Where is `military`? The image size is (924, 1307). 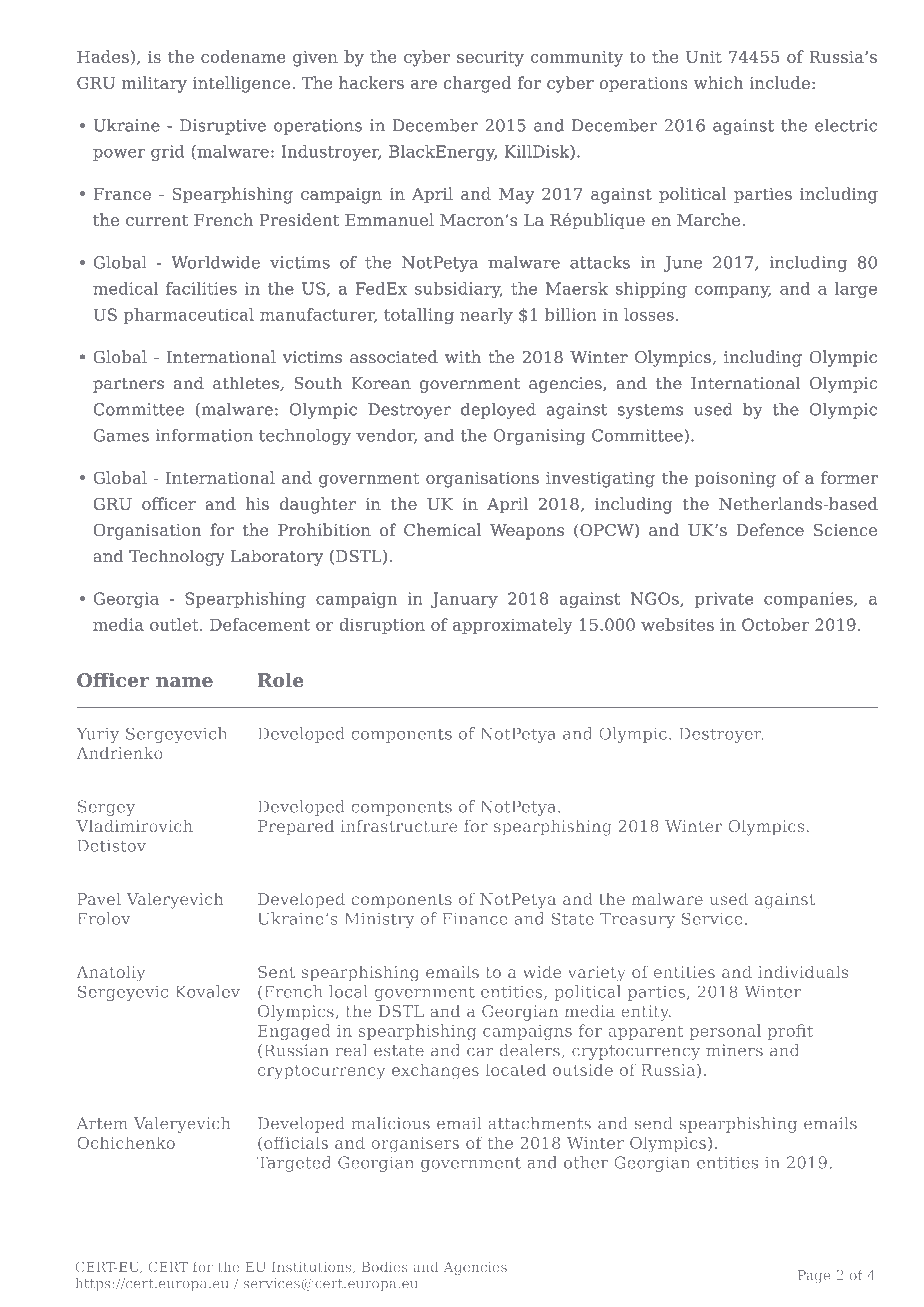 military is located at coordinates (154, 84).
